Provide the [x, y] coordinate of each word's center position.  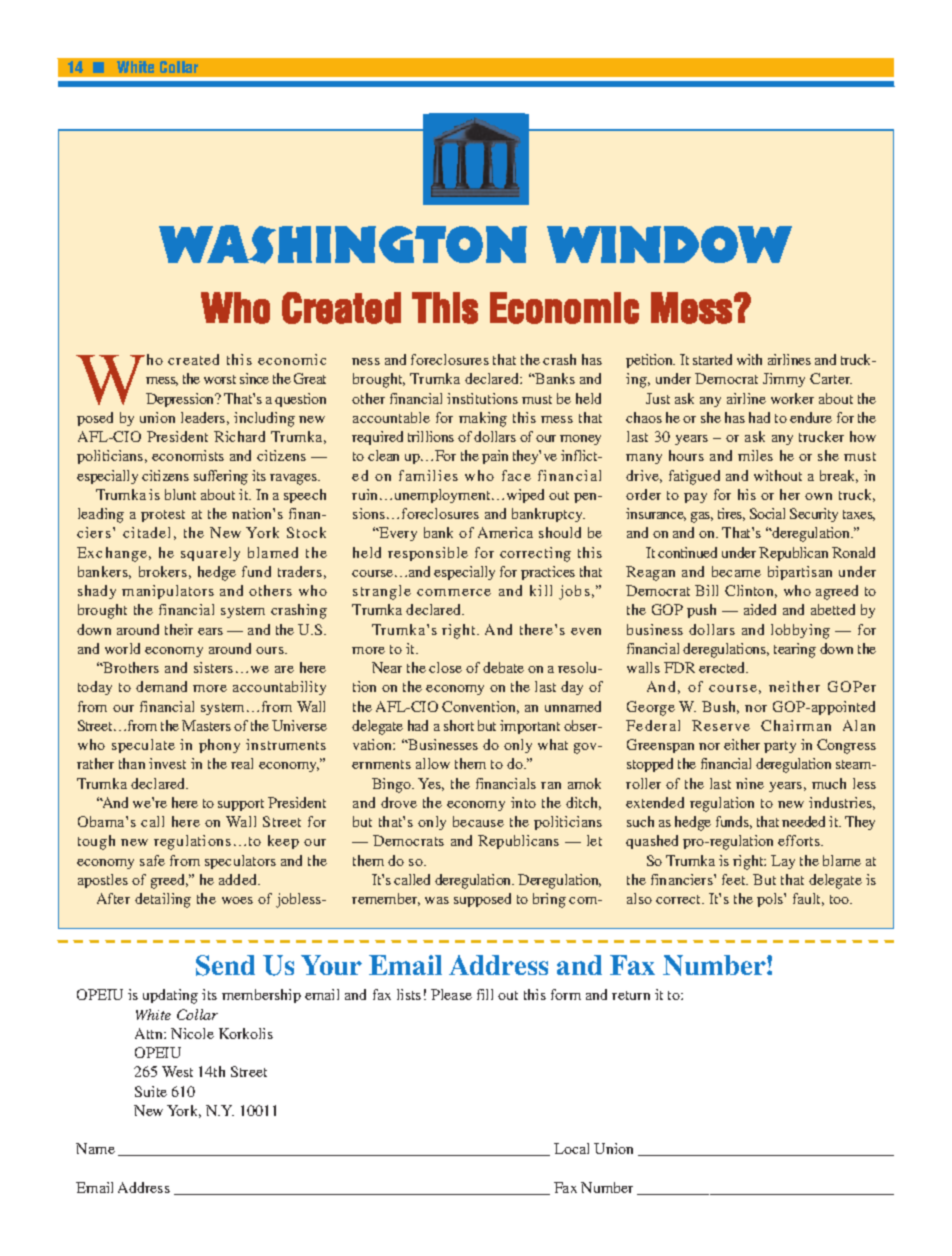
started [712, 359]
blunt [180, 494]
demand [161, 686]
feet [735, 879]
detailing [163, 900]
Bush [720, 707]
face [516, 475]
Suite [151, 1091]
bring [549, 900]
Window [669, 244]
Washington [343, 244]
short [459, 725]
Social [767, 513]
